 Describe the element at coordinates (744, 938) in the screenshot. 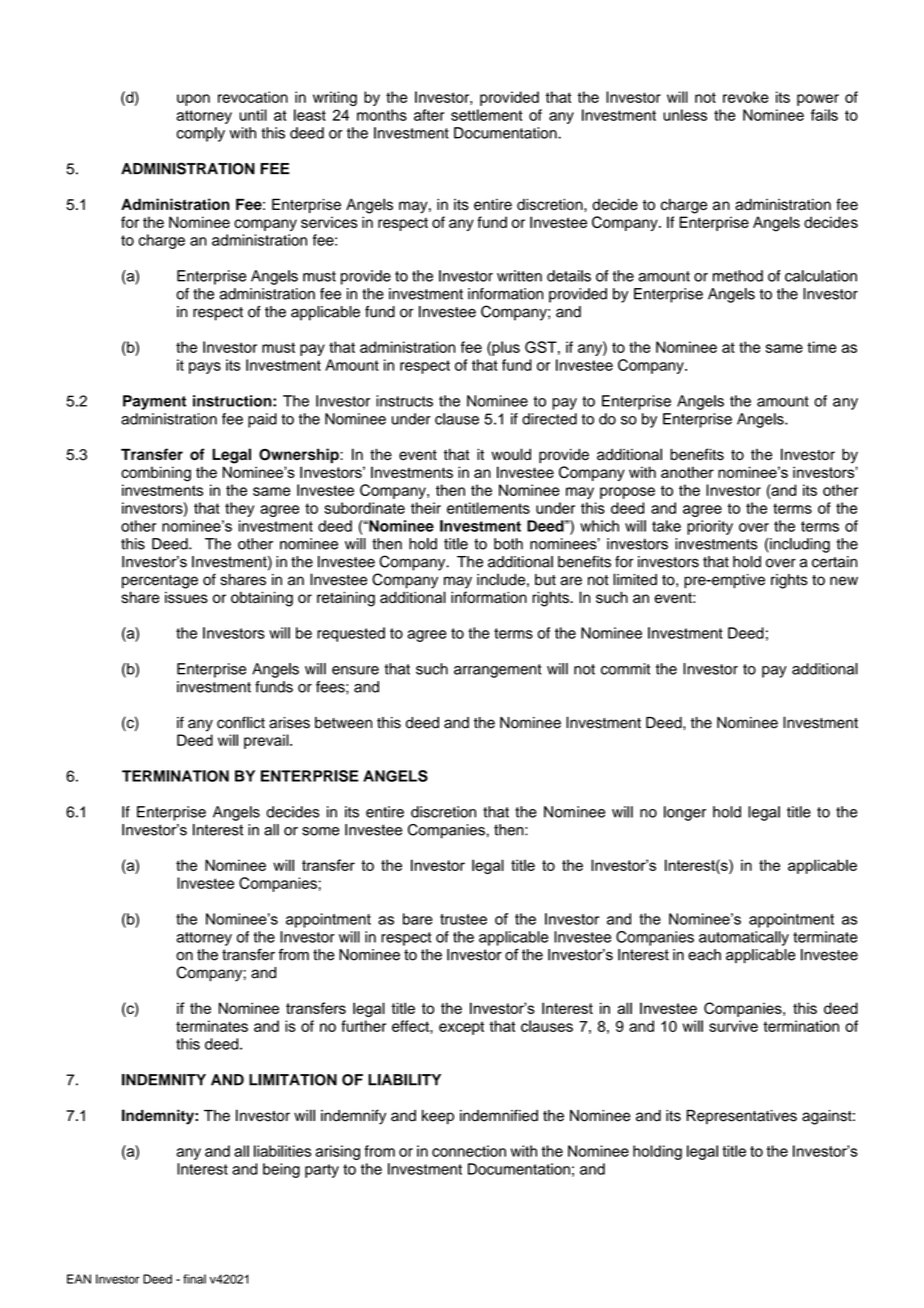

I see `automatically` at that location.
